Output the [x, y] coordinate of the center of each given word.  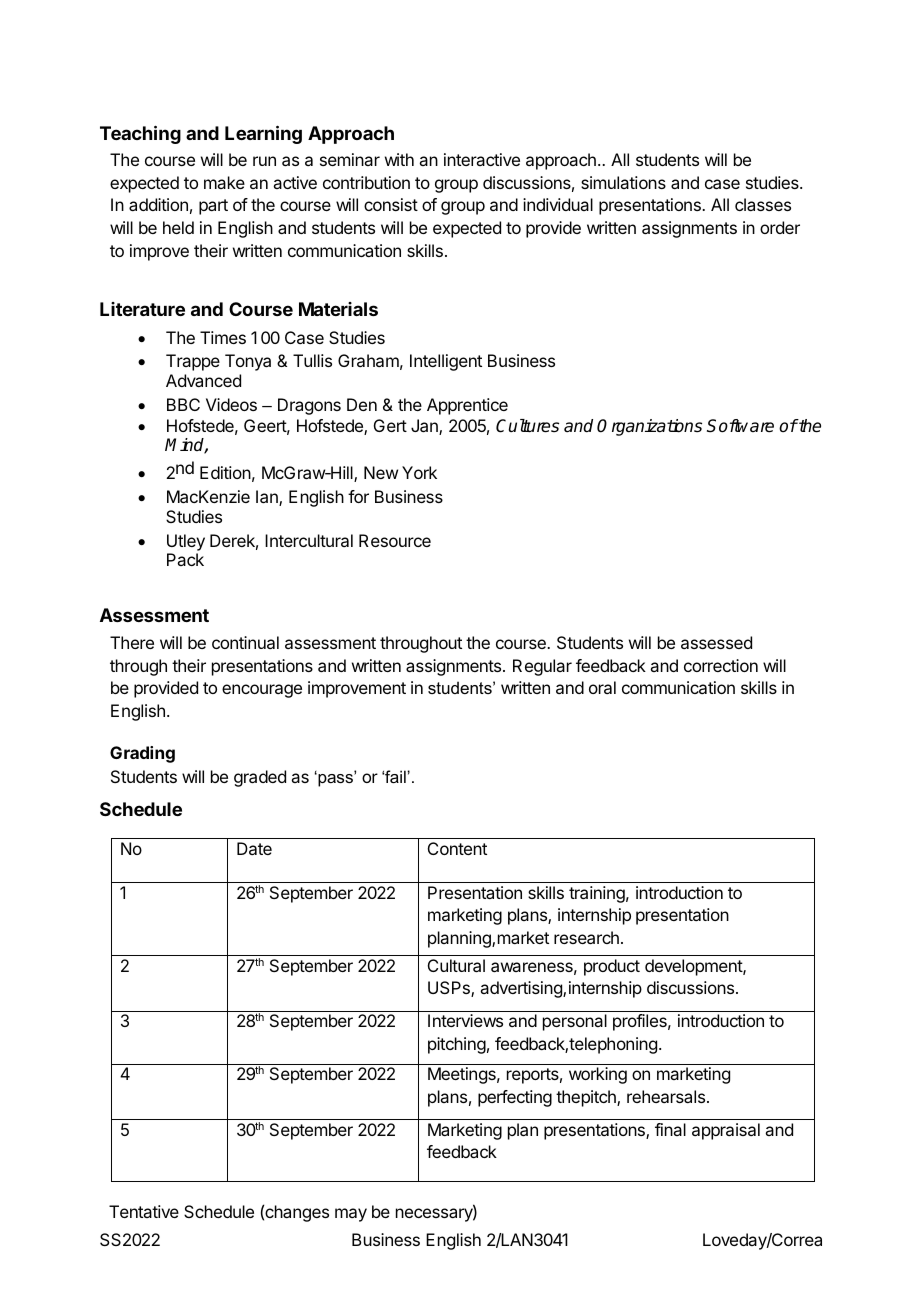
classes [763, 204]
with [399, 159]
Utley [186, 542]
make [224, 182]
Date [254, 848]
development [694, 967]
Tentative [144, 1211]
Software [740, 426]
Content [457, 848]
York [419, 472]
